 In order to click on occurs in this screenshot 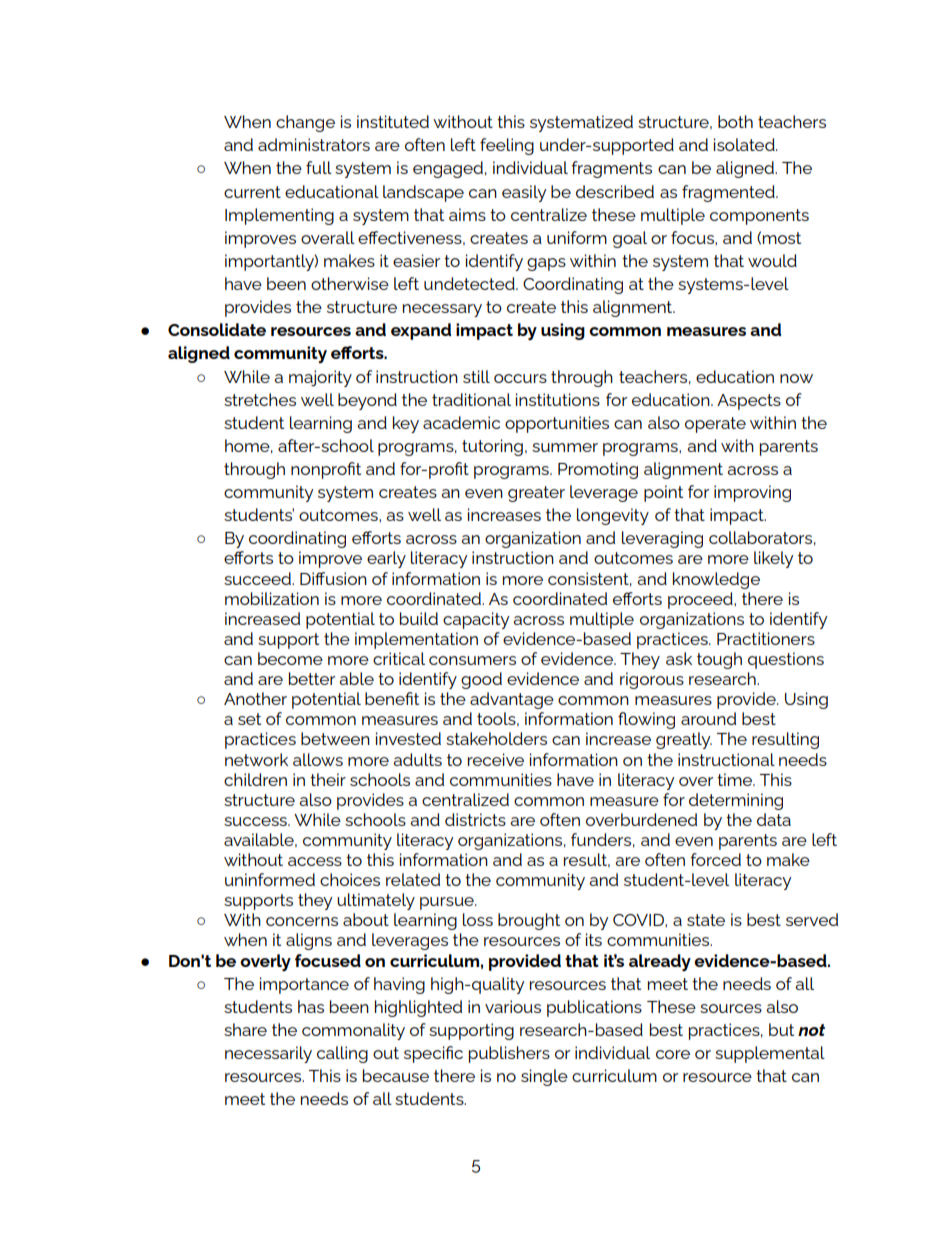, I will do `click(520, 378)`.
